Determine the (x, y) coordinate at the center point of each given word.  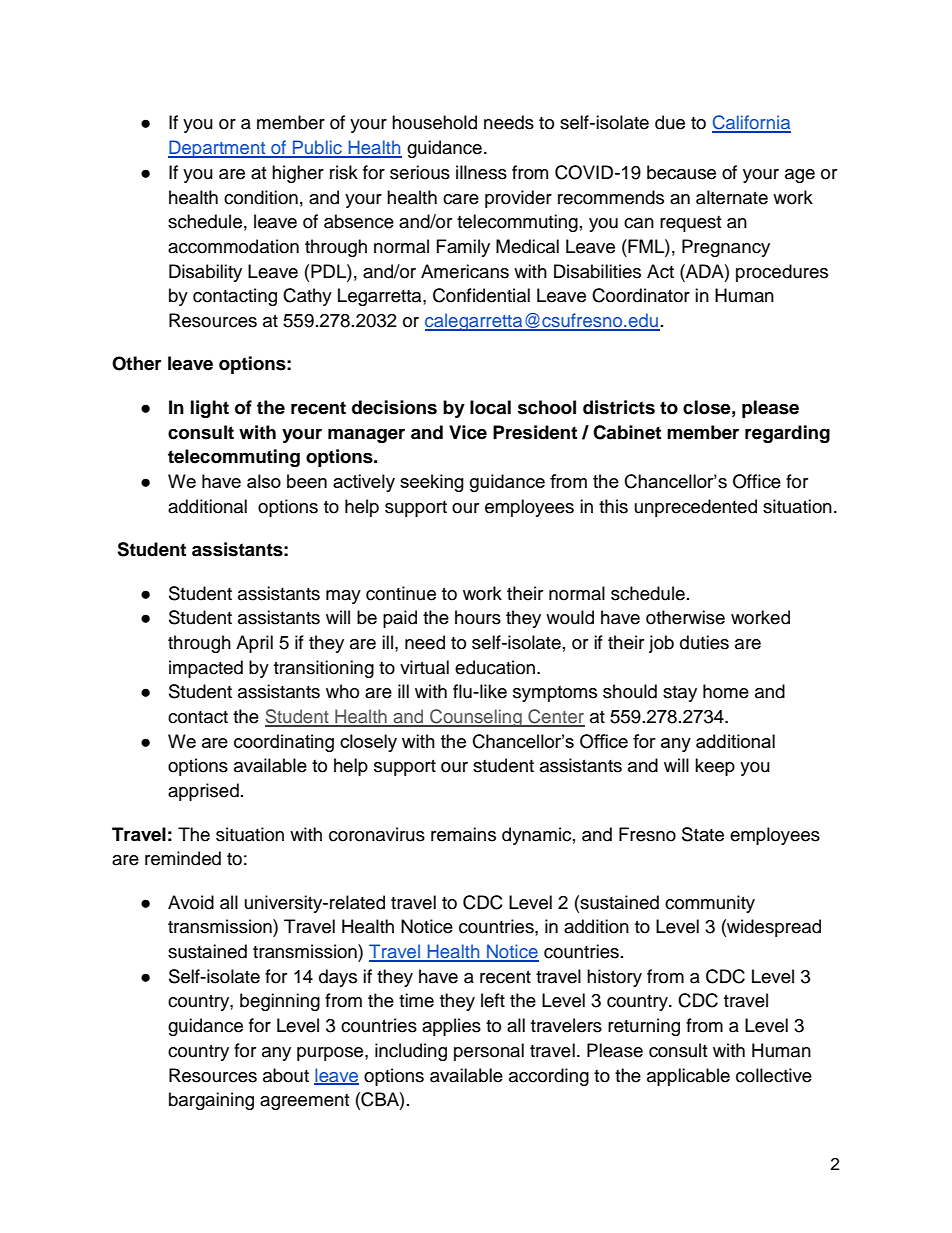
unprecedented (696, 508)
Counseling (476, 718)
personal (489, 1052)
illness (481, 172)
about (286, 1075)
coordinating (284, 743)
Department (218, 149)
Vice (468, 432)
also (264, 481)
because (681, 172)
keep (715, 767)
